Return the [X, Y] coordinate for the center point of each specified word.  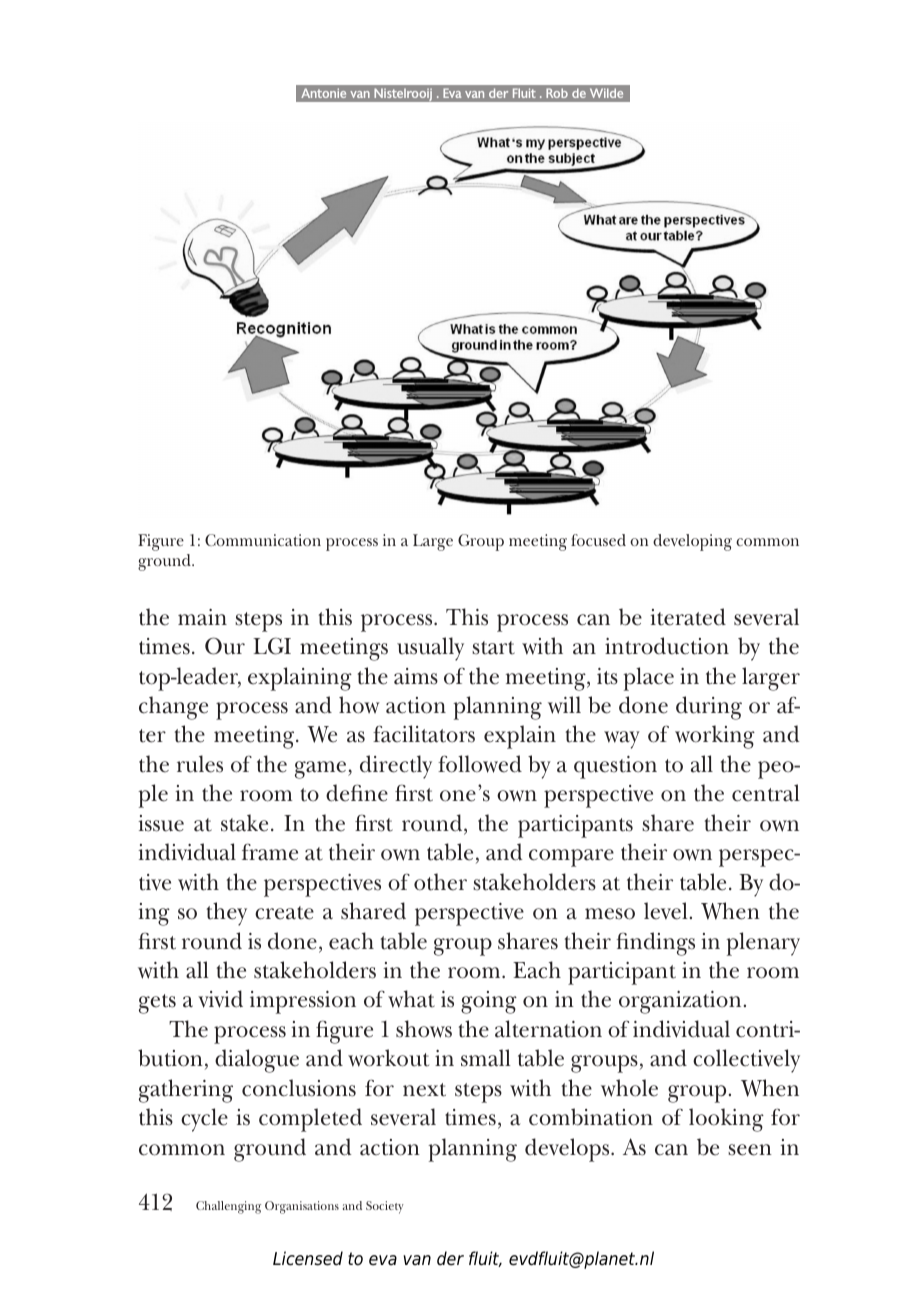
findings [655, 944]
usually [430, 649]
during [709, 708]
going [489, 1002]
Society [385, 1207]
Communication [263, 540]
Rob [557, 93]
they [227, 914]
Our [225, 646]
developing [692, 542]
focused [598, 540]
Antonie [323, 93]
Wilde [606, 93]
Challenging [228, 1207]
